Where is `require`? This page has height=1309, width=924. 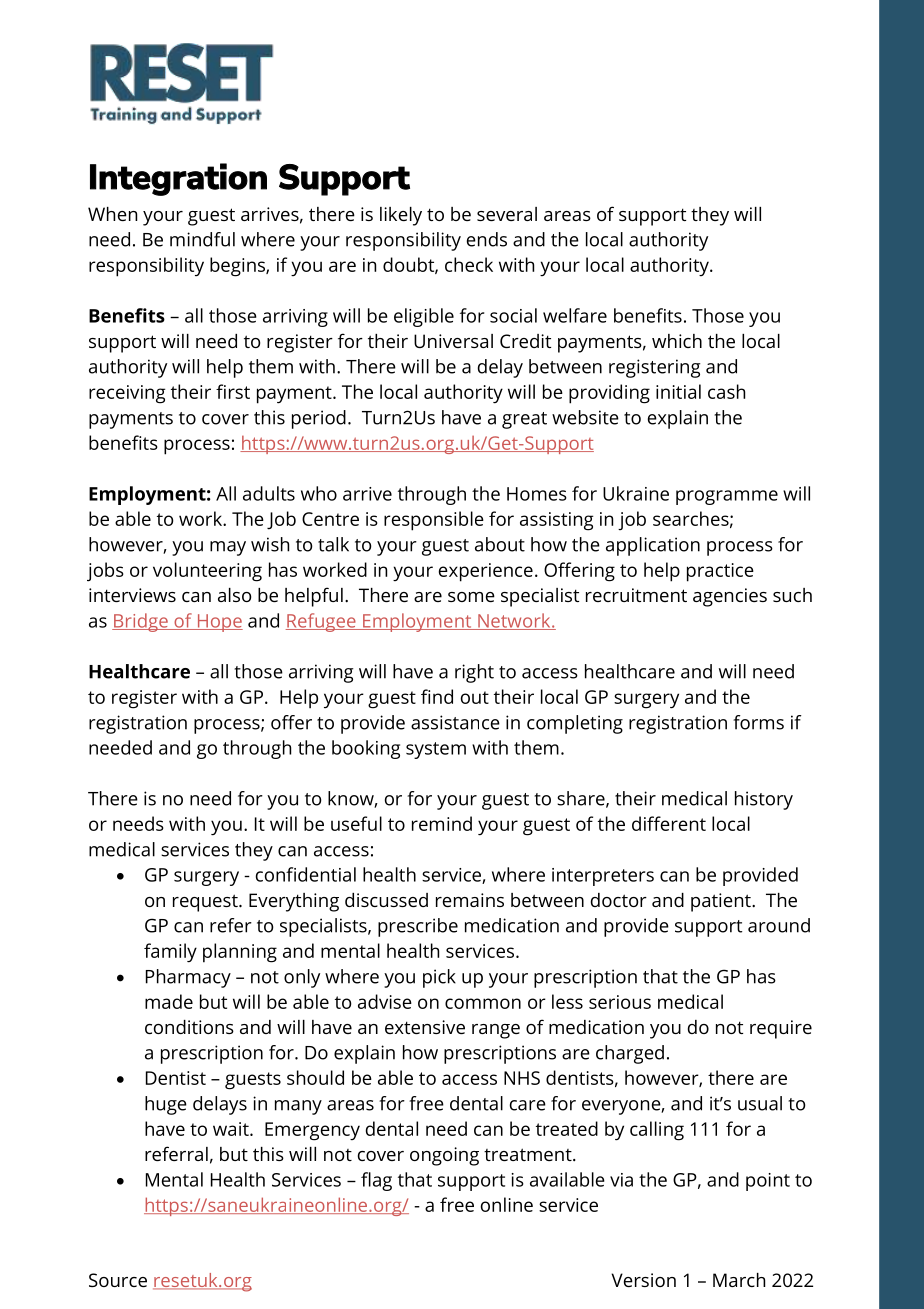
require is located at coordinates (781, 1029).
